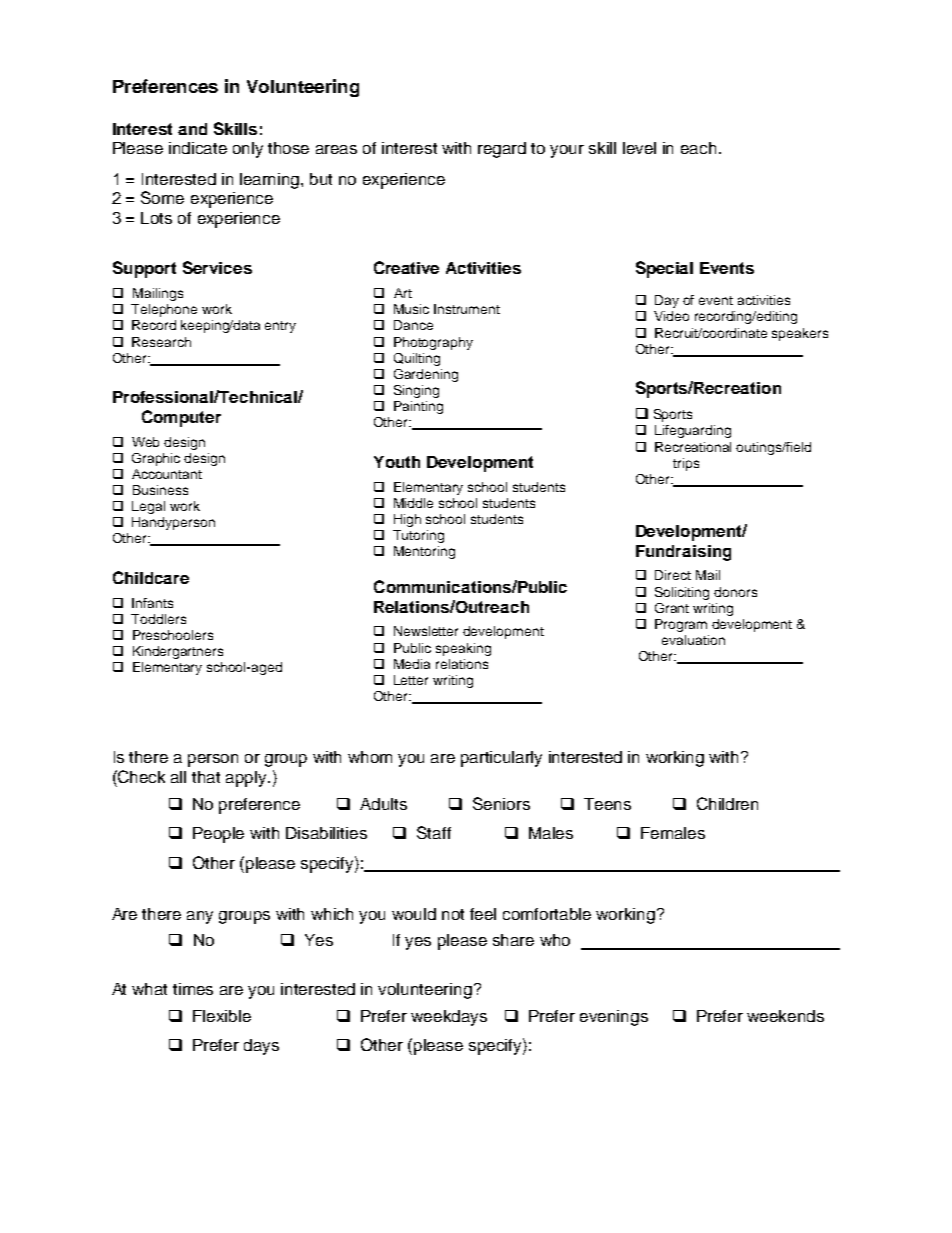  Describe the element at coordinates (502, 150) in the screenshot. I see `regard` at that location.
